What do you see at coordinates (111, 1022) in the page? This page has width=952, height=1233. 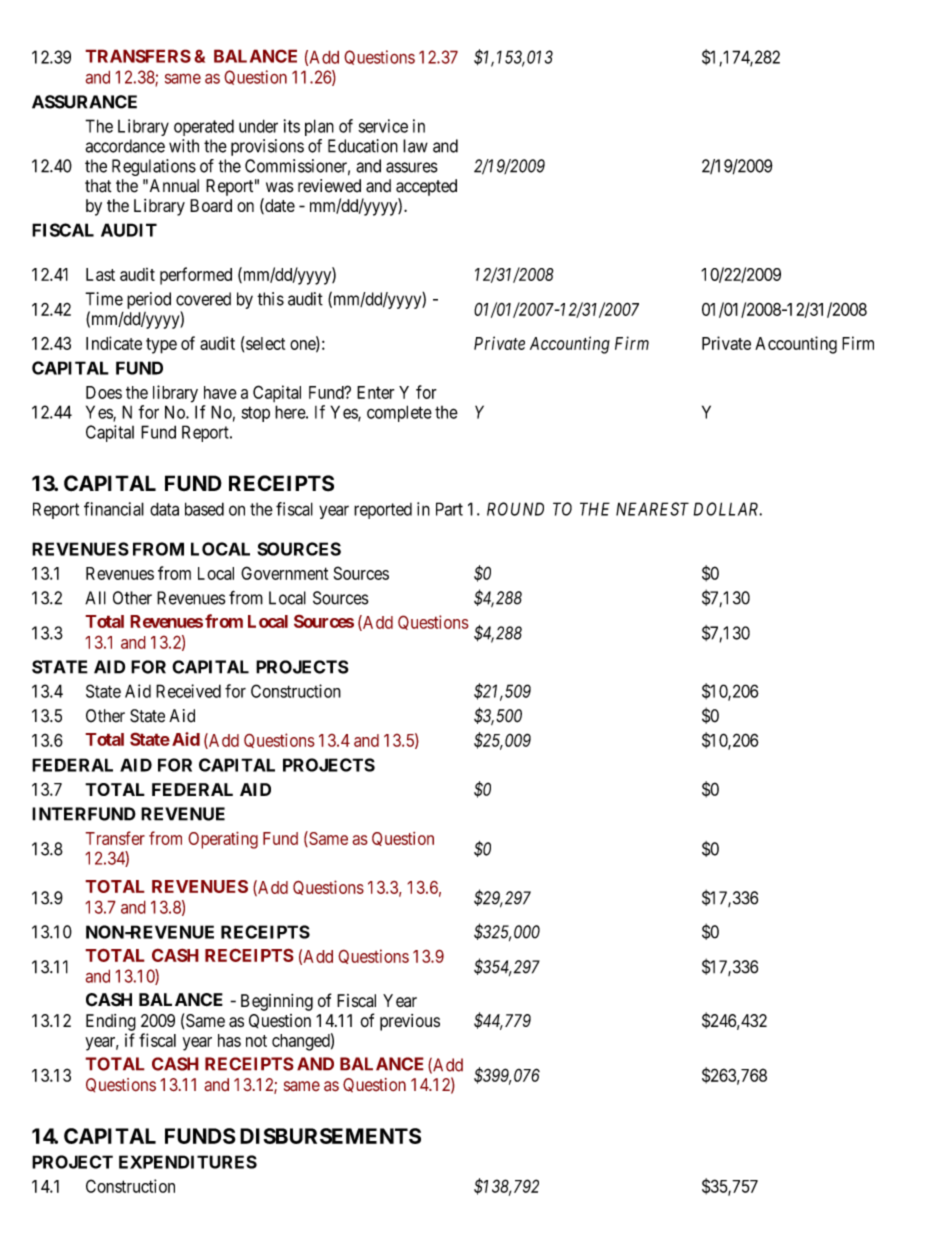 I see `Ending` at bounding box center [111, 1022].
